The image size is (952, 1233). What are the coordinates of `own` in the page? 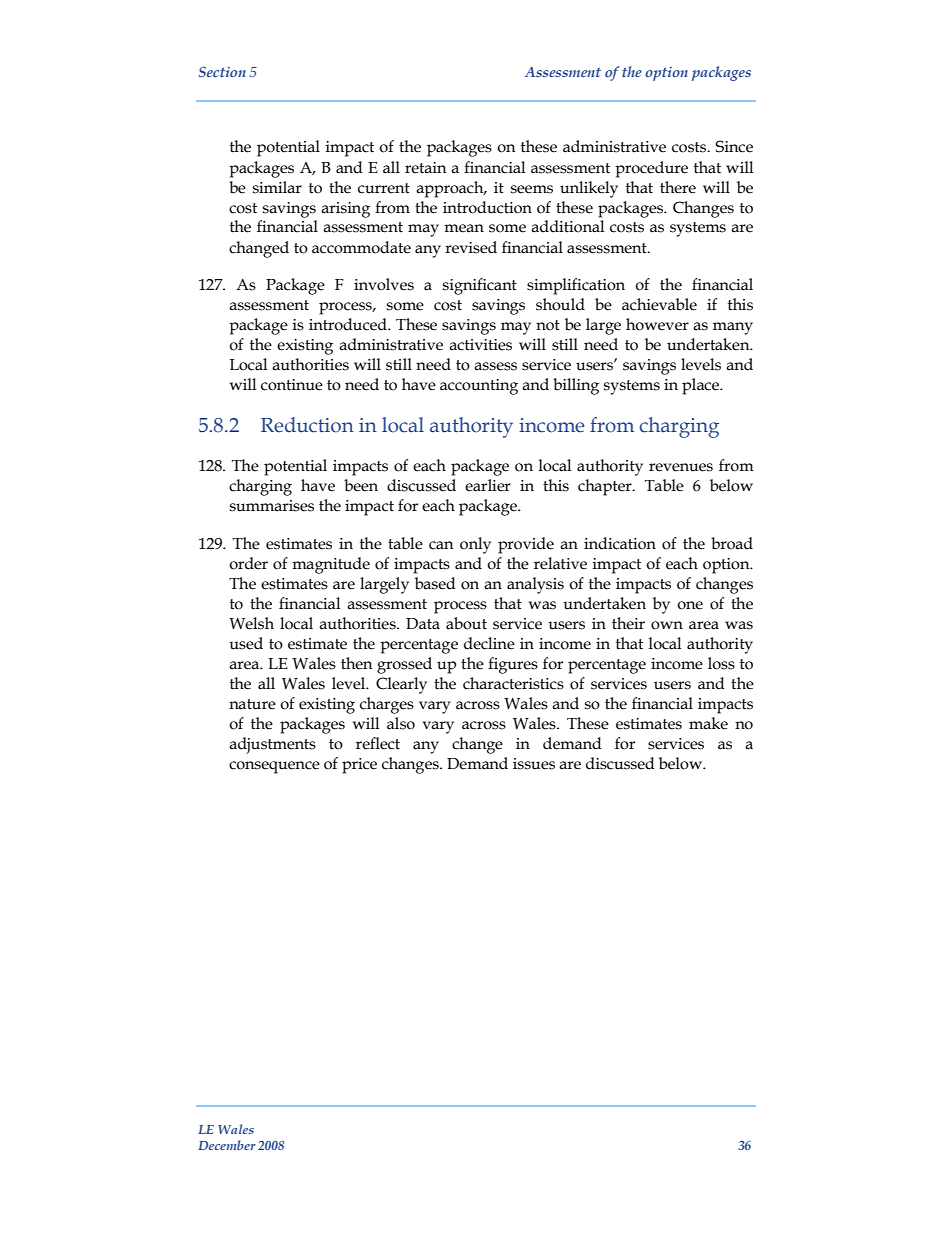 It's located at (667, 625).
